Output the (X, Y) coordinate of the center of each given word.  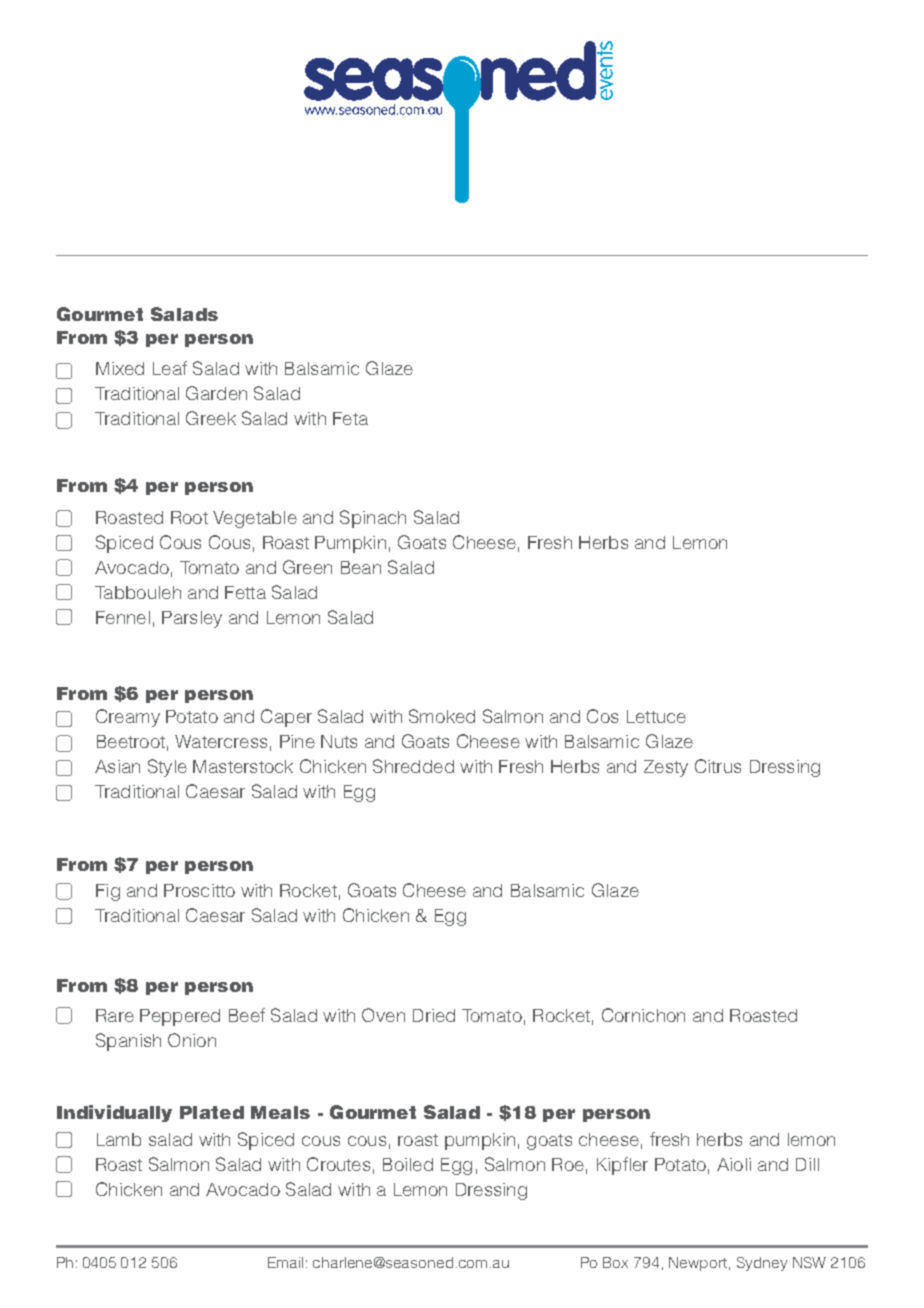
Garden (216, 393)
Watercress (221, 741)
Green (307, 567)
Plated (212, 1112)
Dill (807, 1164)
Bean (361, 567)
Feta (350, 418)
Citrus (718, 766)
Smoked (442, 716)
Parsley (192, 619)
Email (285, 1262)
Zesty (666, 768)
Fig (108, 892)
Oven (383, 1015)
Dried (434, 1015)
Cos (602, 716)
